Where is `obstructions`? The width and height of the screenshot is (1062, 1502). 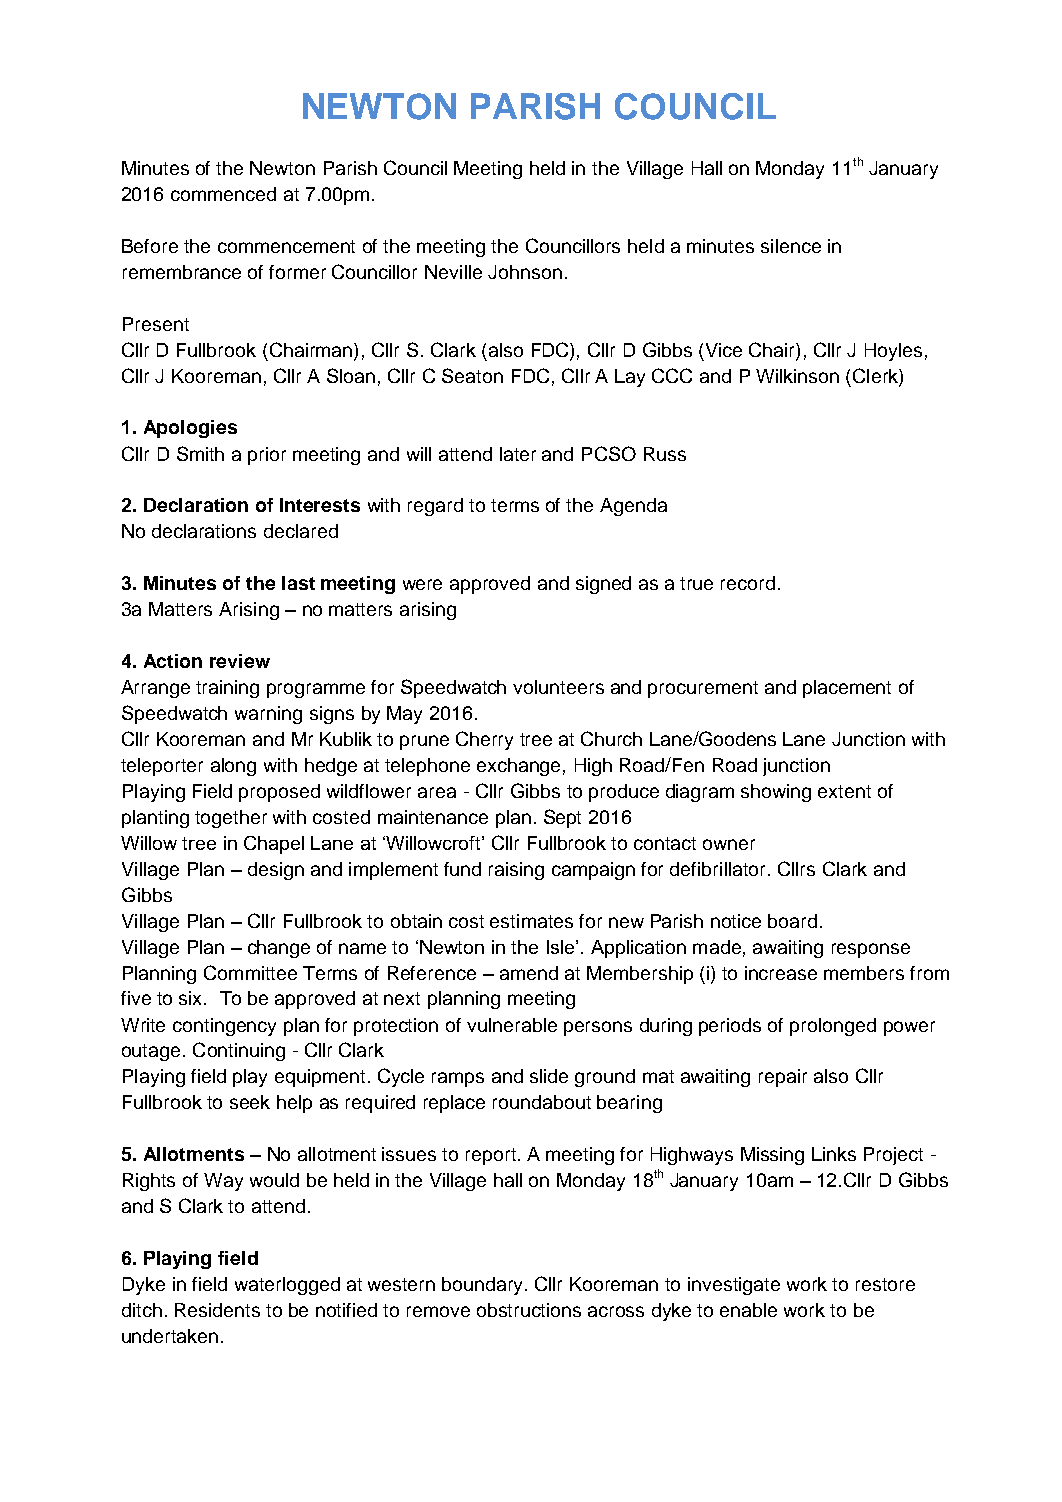
obstructions is located at coordinates (529, 1310).
